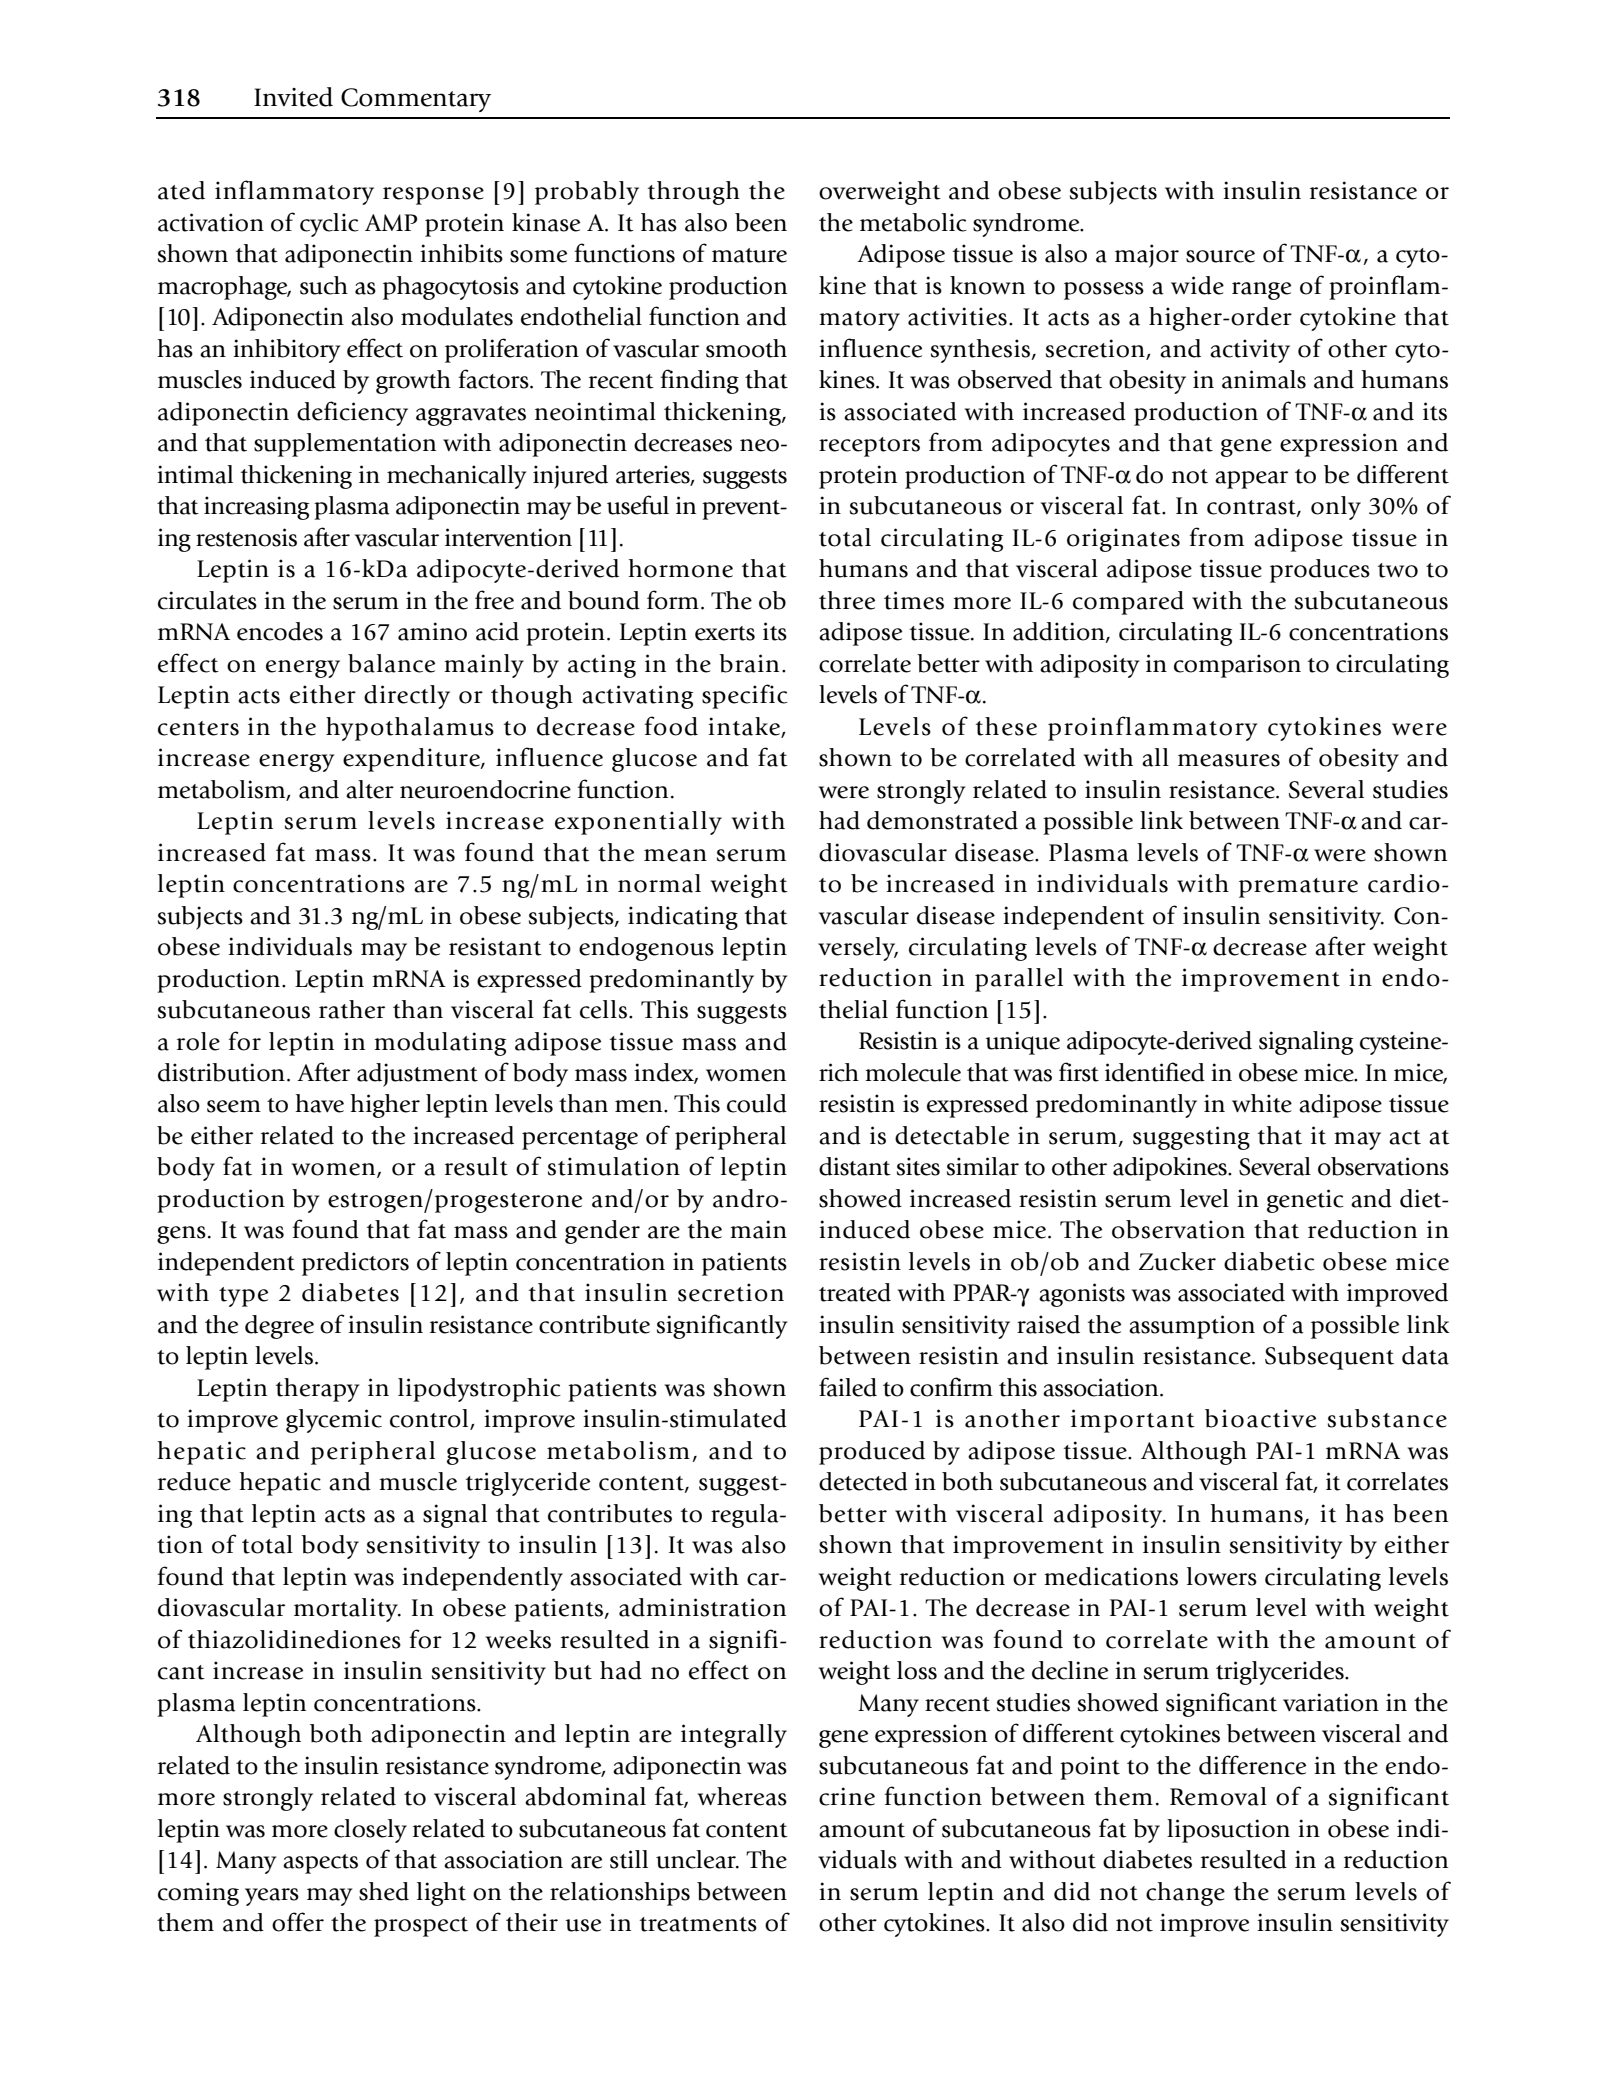 The image size is (1606, 2078). What do you see at coordinates (694, 193) in the image?
I see `through` at bounding box center [694, 193].
